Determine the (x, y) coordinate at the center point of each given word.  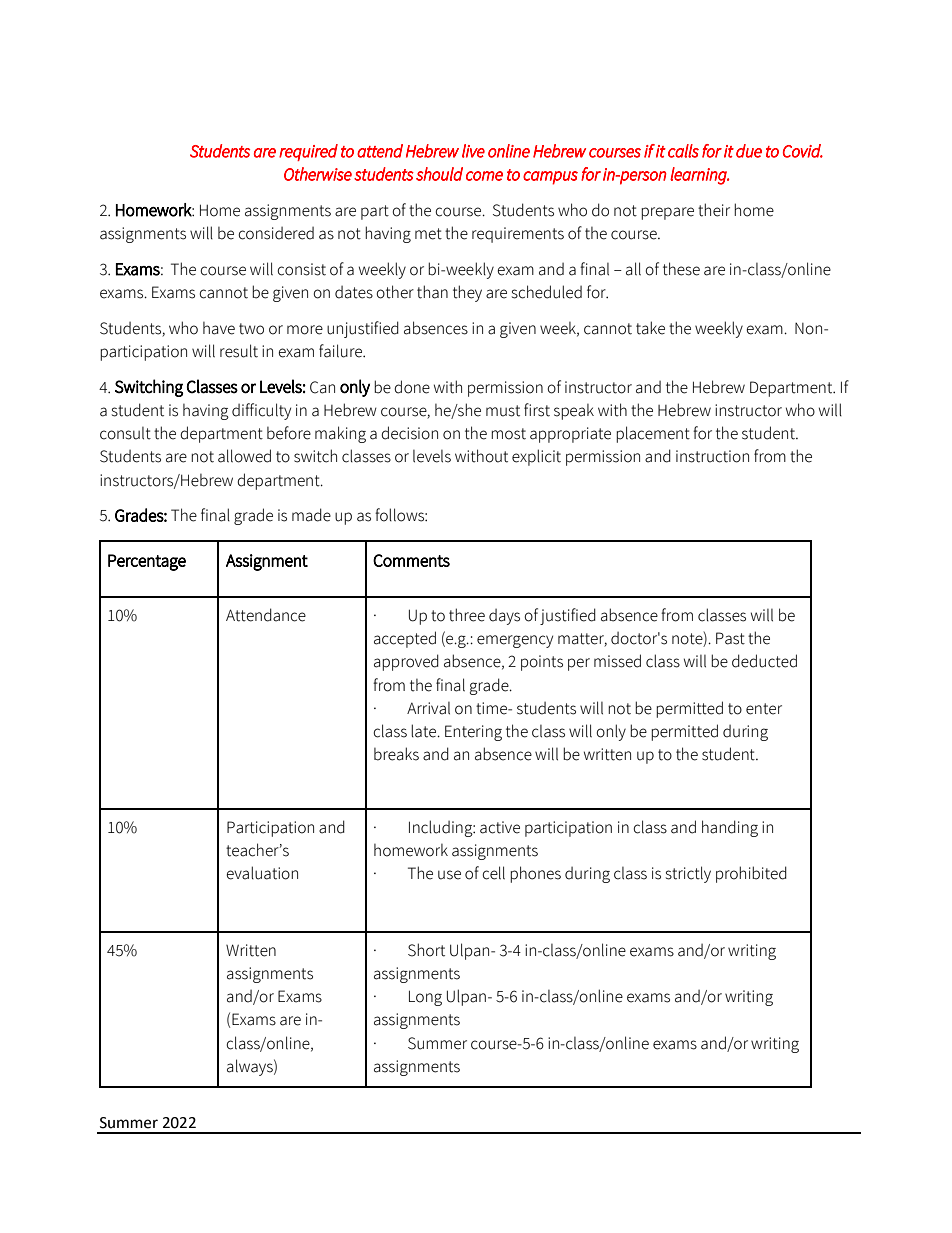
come (484, 176)
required (308, 152)
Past (730, 638)
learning (699, 176)
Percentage (147, 562)
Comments (411, 560)
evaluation (262, 873)
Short (426, 950)
